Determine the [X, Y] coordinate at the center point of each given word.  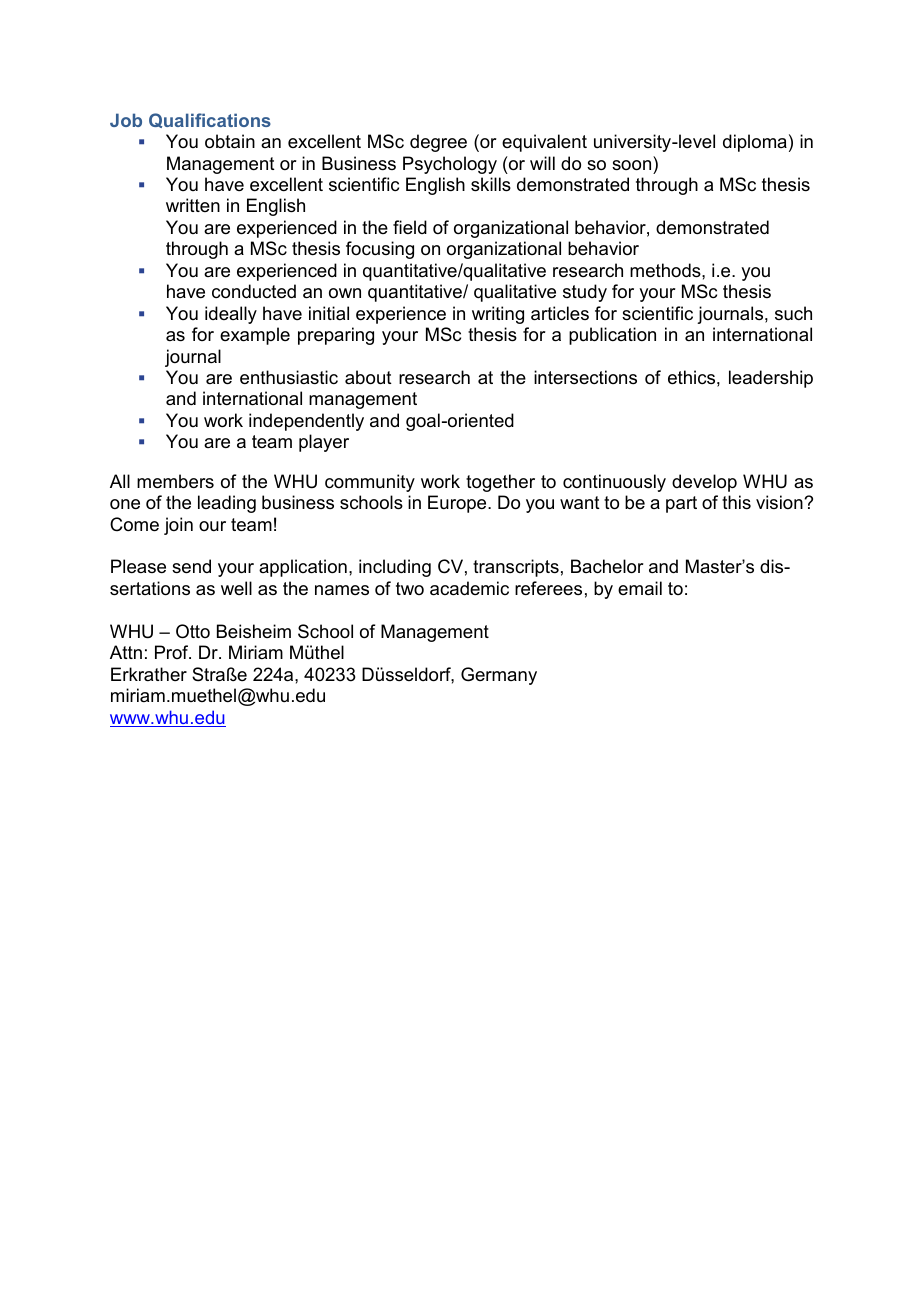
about [368, 377]
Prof [173, 652]
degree [438, 143]
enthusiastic [289, 377]
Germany [499, 676]
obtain [230, 141]
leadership [771, 379]
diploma [755, 143]
